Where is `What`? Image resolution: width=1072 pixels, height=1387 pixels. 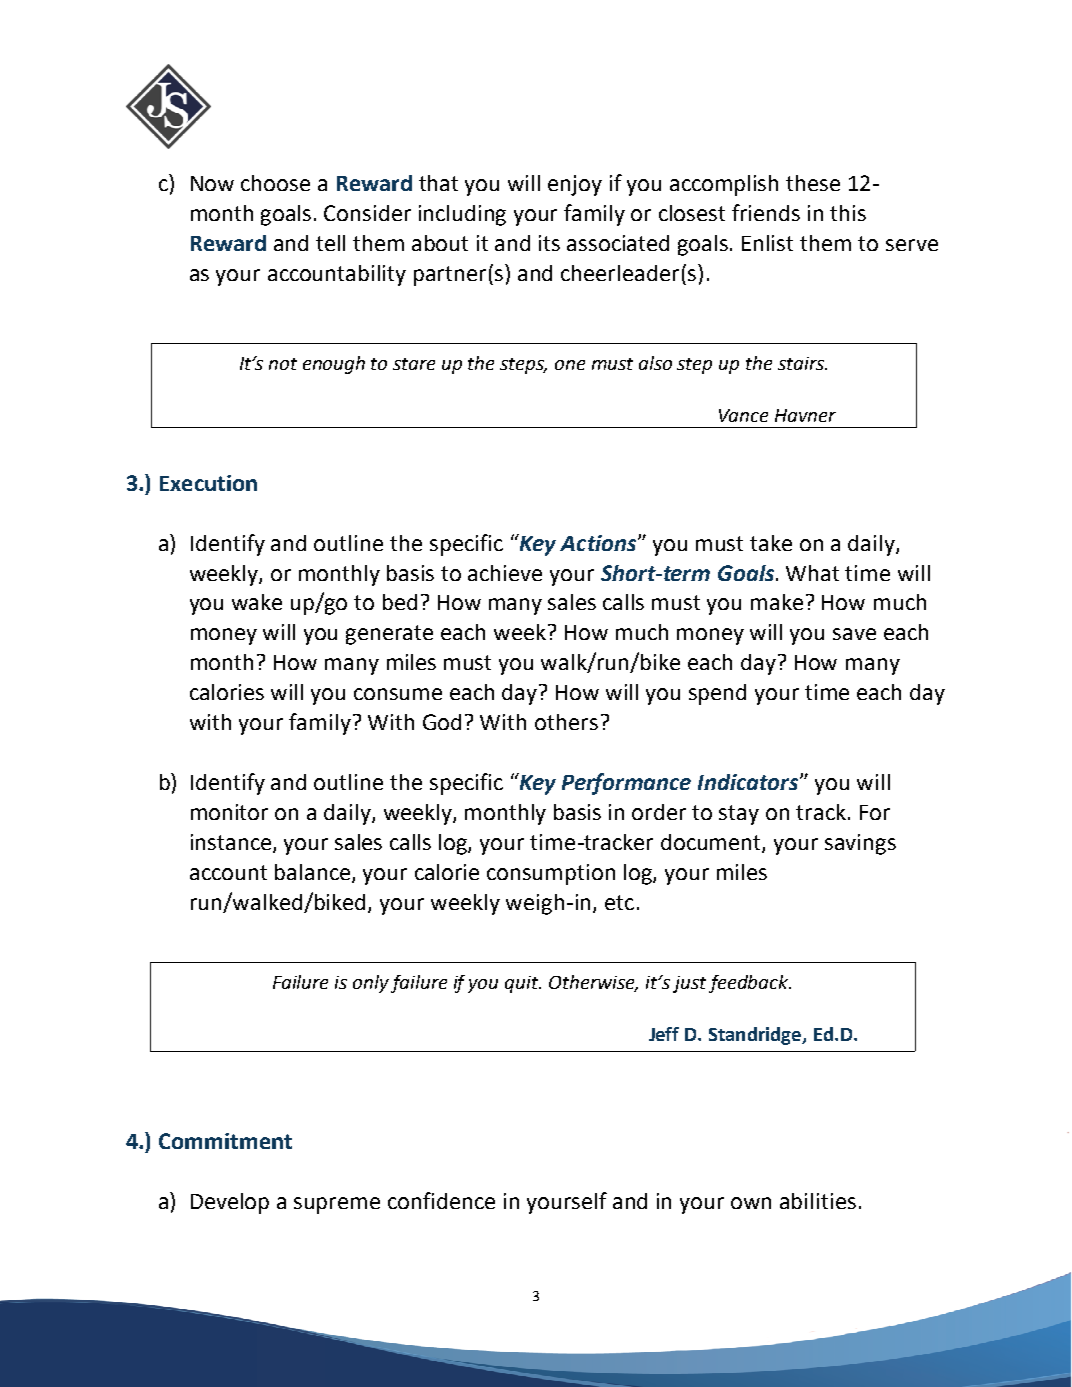
What is located at coordinates (812, 573).
